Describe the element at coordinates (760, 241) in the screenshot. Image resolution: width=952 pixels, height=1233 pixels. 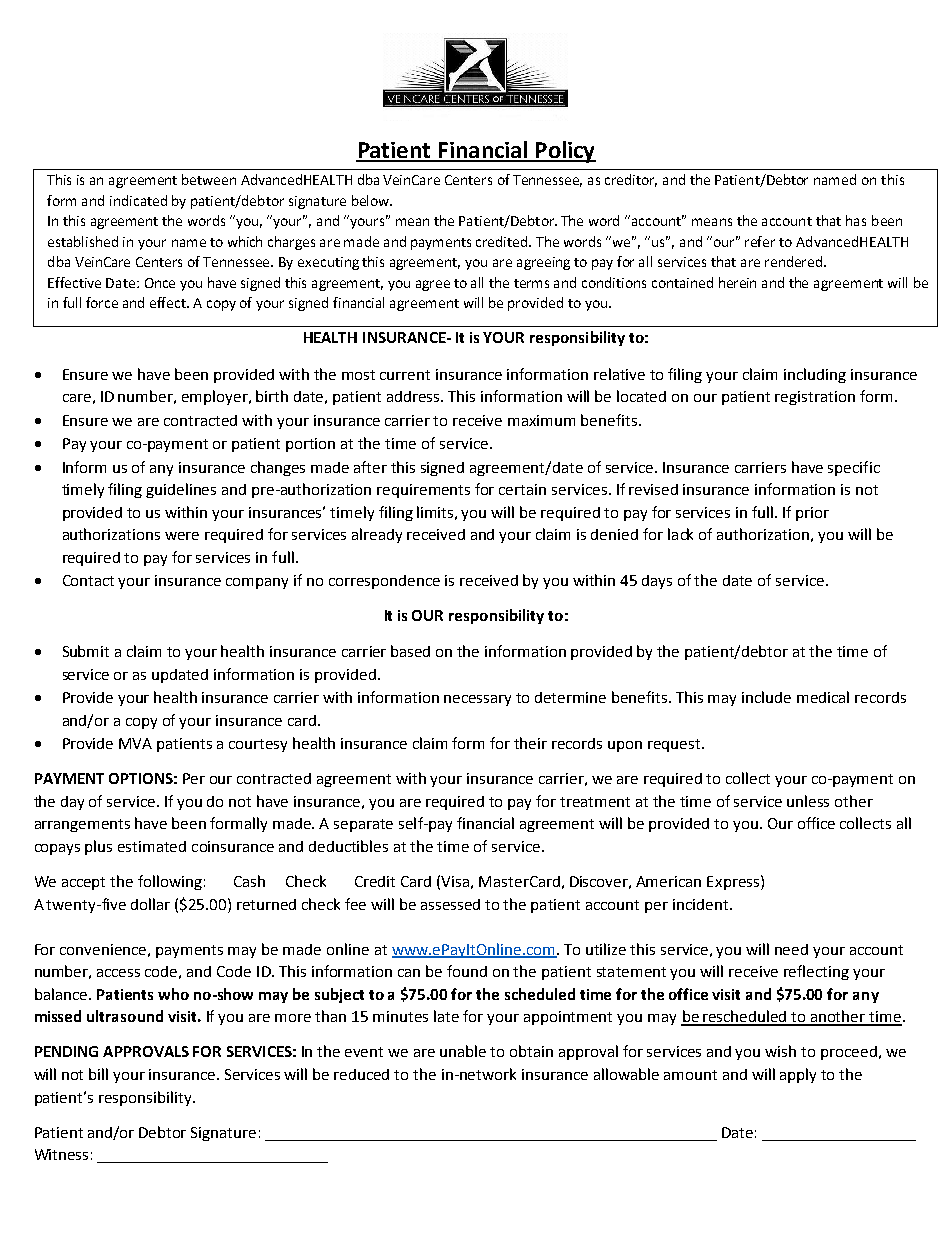
I see `refer` at that location.
